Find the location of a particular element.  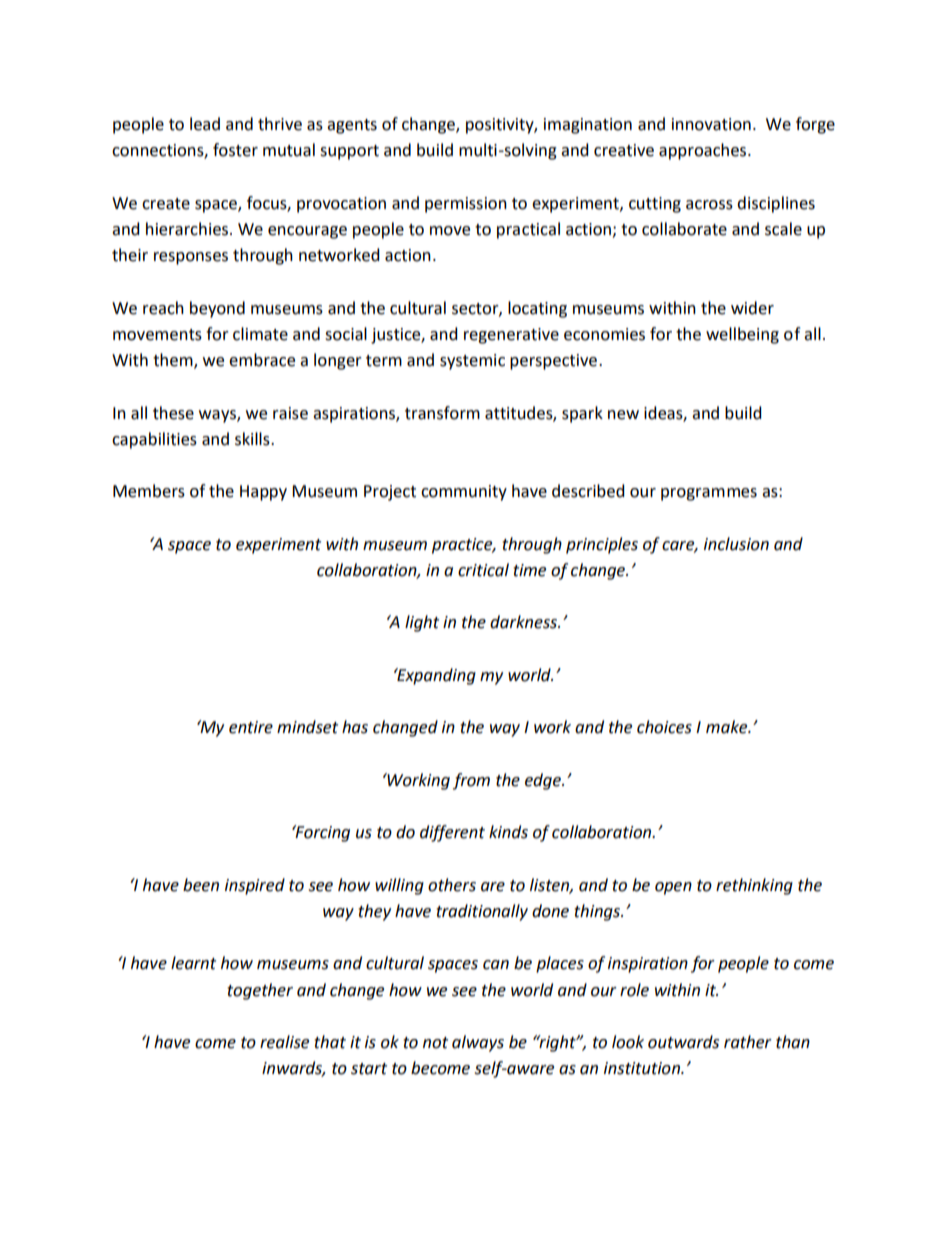

make is located at coordinates (728, 727).
